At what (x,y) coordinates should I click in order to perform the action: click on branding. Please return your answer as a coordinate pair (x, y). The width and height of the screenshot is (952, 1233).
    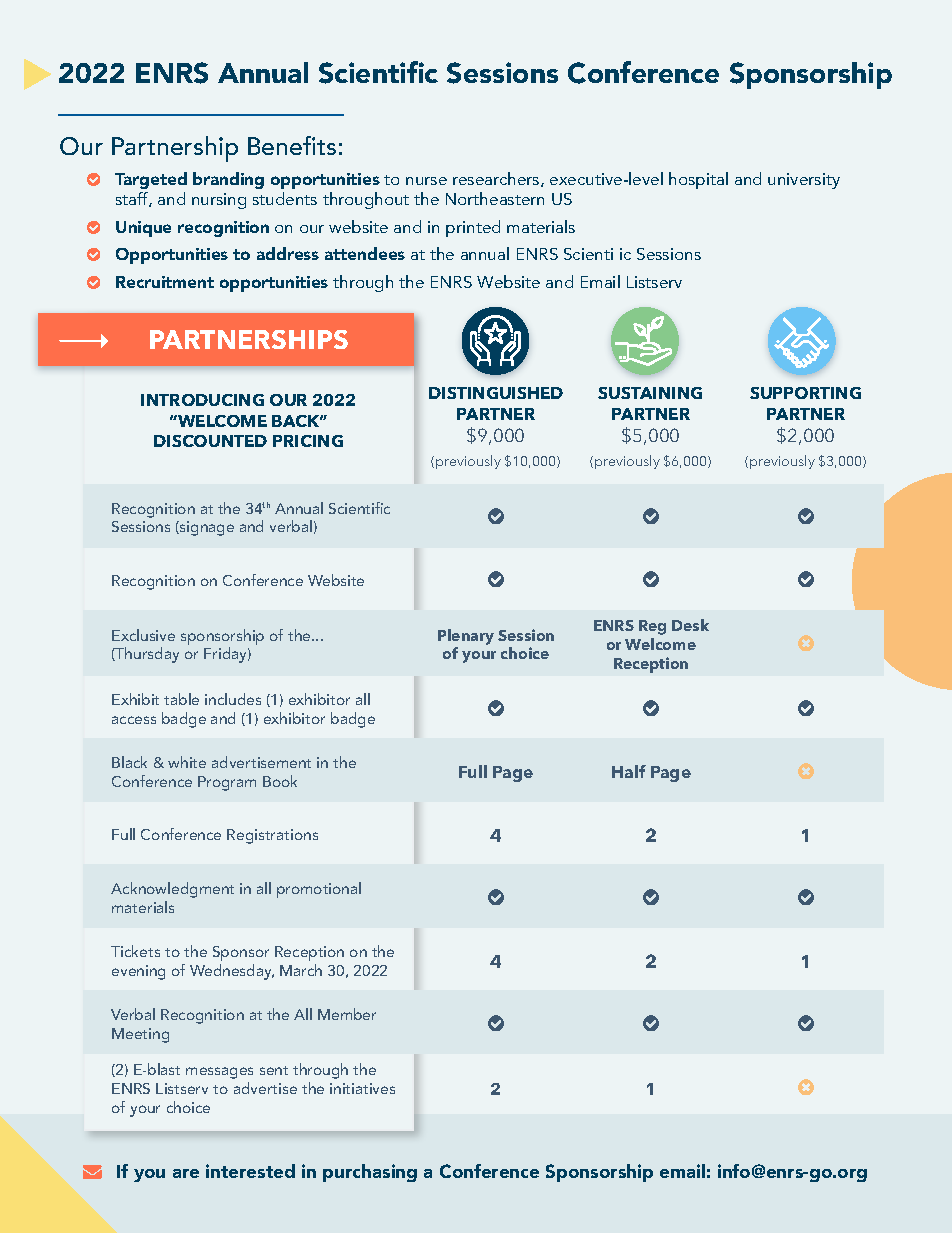
    Looking at the image, I should click on (228, 180).
